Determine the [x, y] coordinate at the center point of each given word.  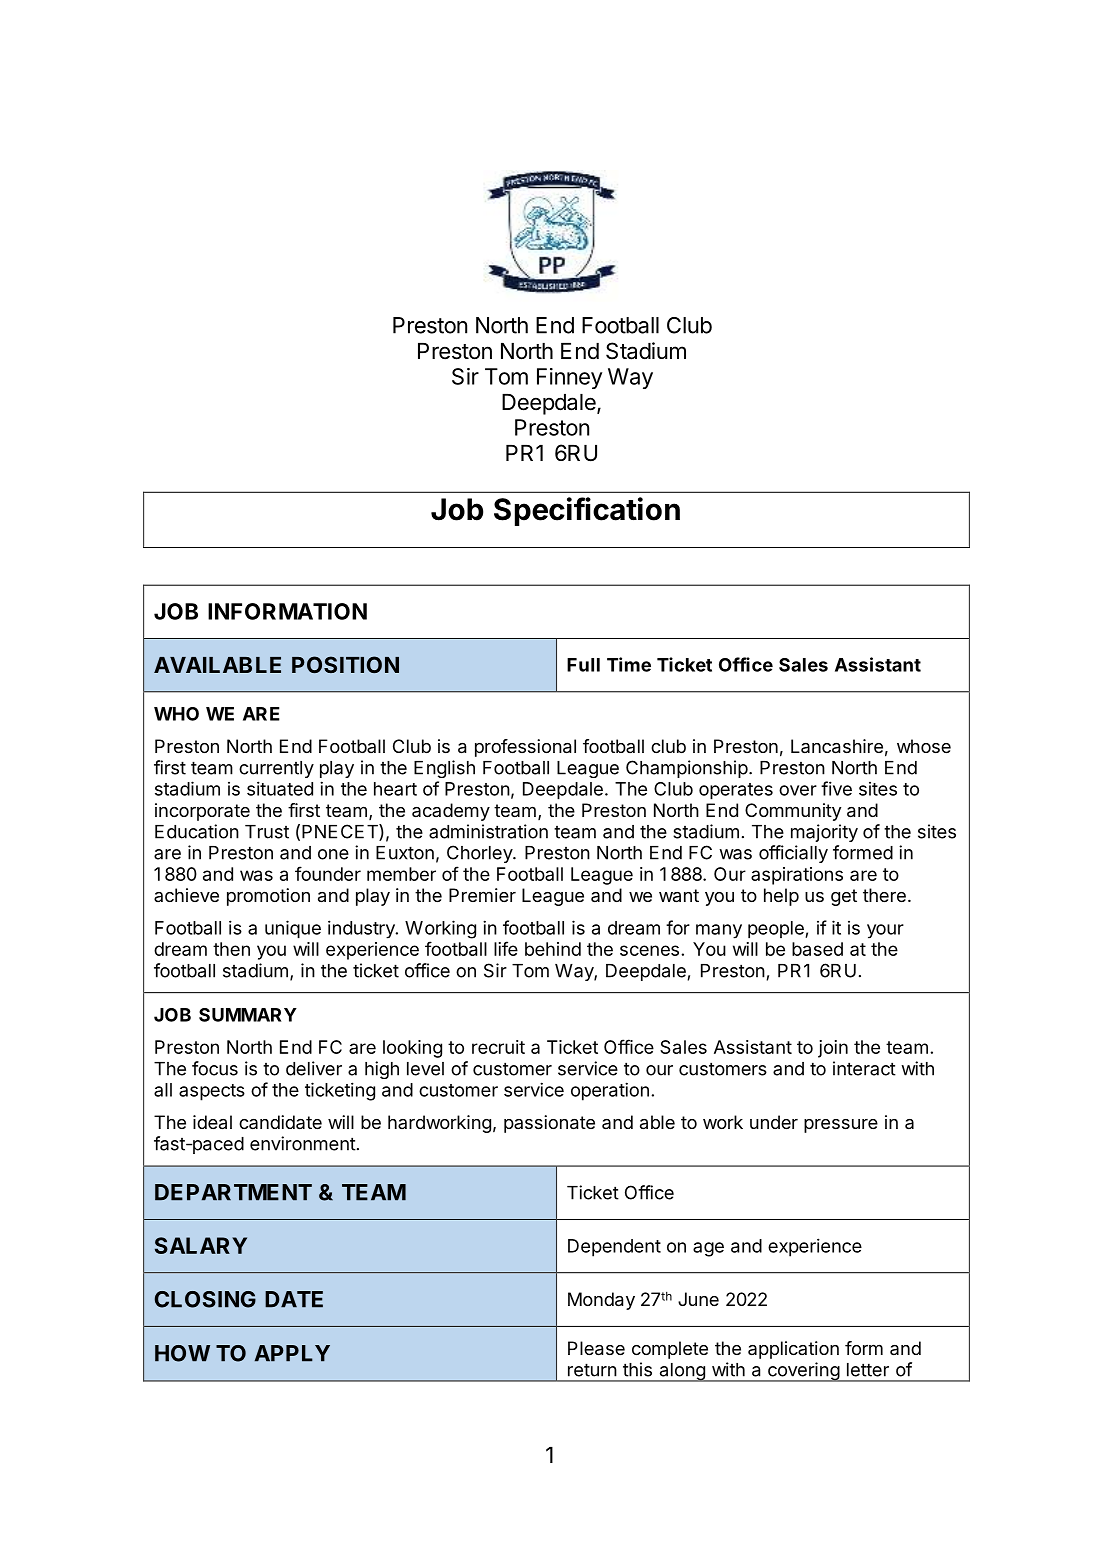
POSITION [345, 664]
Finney [569, 378]
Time [629, 664]
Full [583, 665]
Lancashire [837, 746]
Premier [482, 895]
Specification [587, 511]
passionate [549, 1124]
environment [303, 1143]
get [844, 897]
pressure [841, 1126]
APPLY [292, 1353]
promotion [268, 897]
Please [596, 1348]
